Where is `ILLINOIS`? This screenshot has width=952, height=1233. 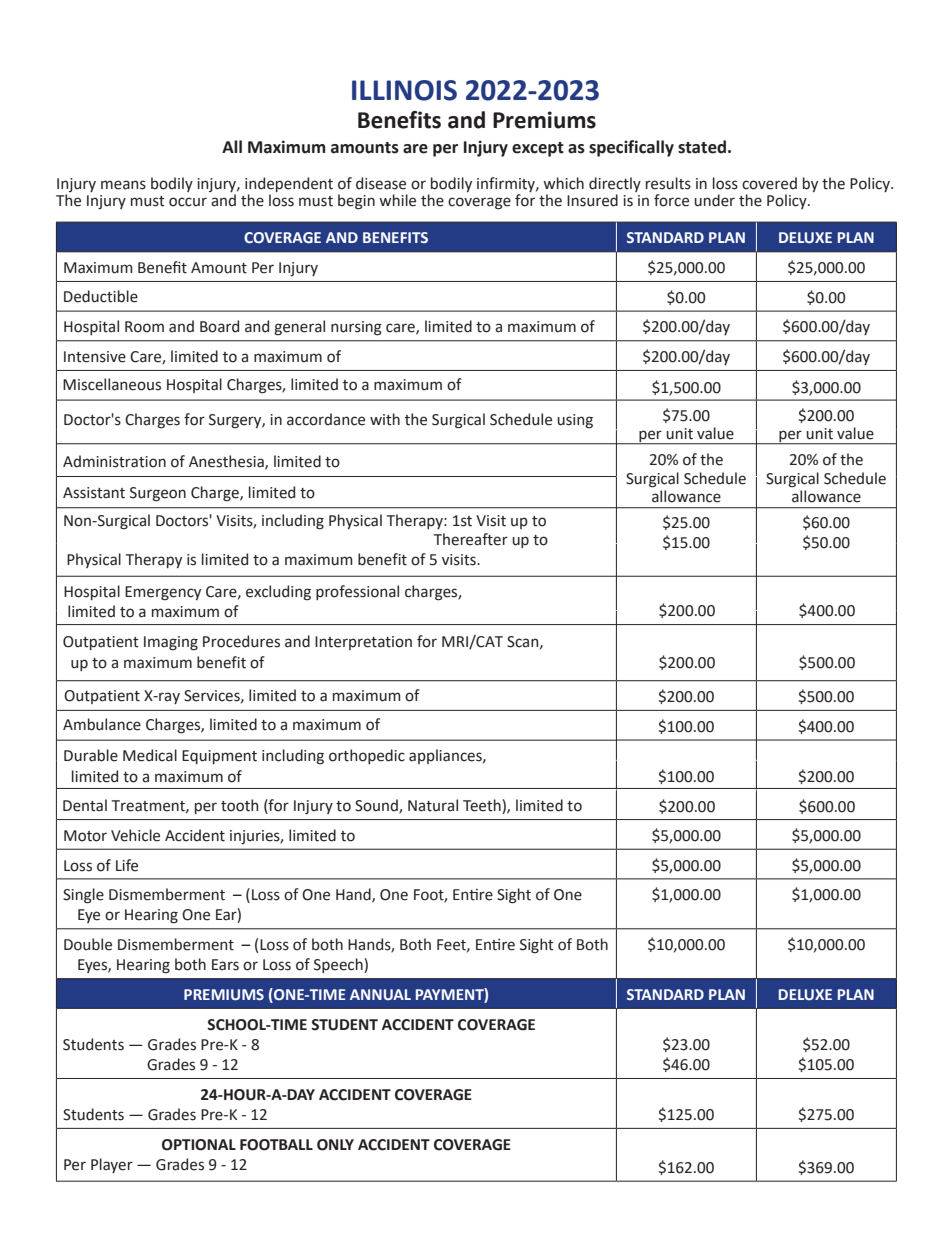
ILLINOIS is located at coordinates (404, 90).
